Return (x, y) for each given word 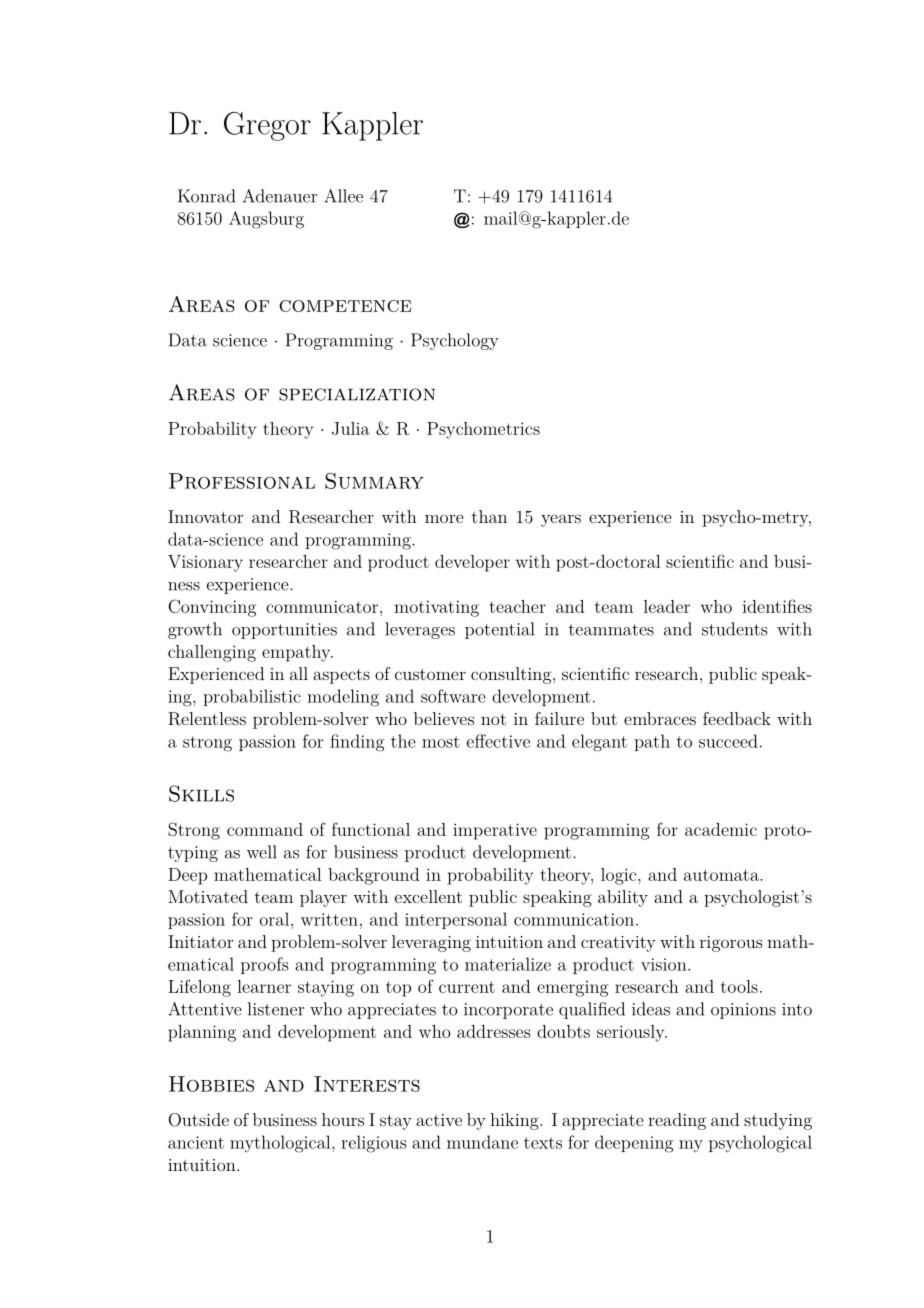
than (489, 516)
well (262, 852)
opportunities (284, 631)
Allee (343, 196)
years (561, 520)
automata (722, 875)
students (734, 629)
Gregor (267, 126)
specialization (357, 394)
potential (499, 630)
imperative (495, 831)
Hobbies (211, 1084)
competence (345, 306)
